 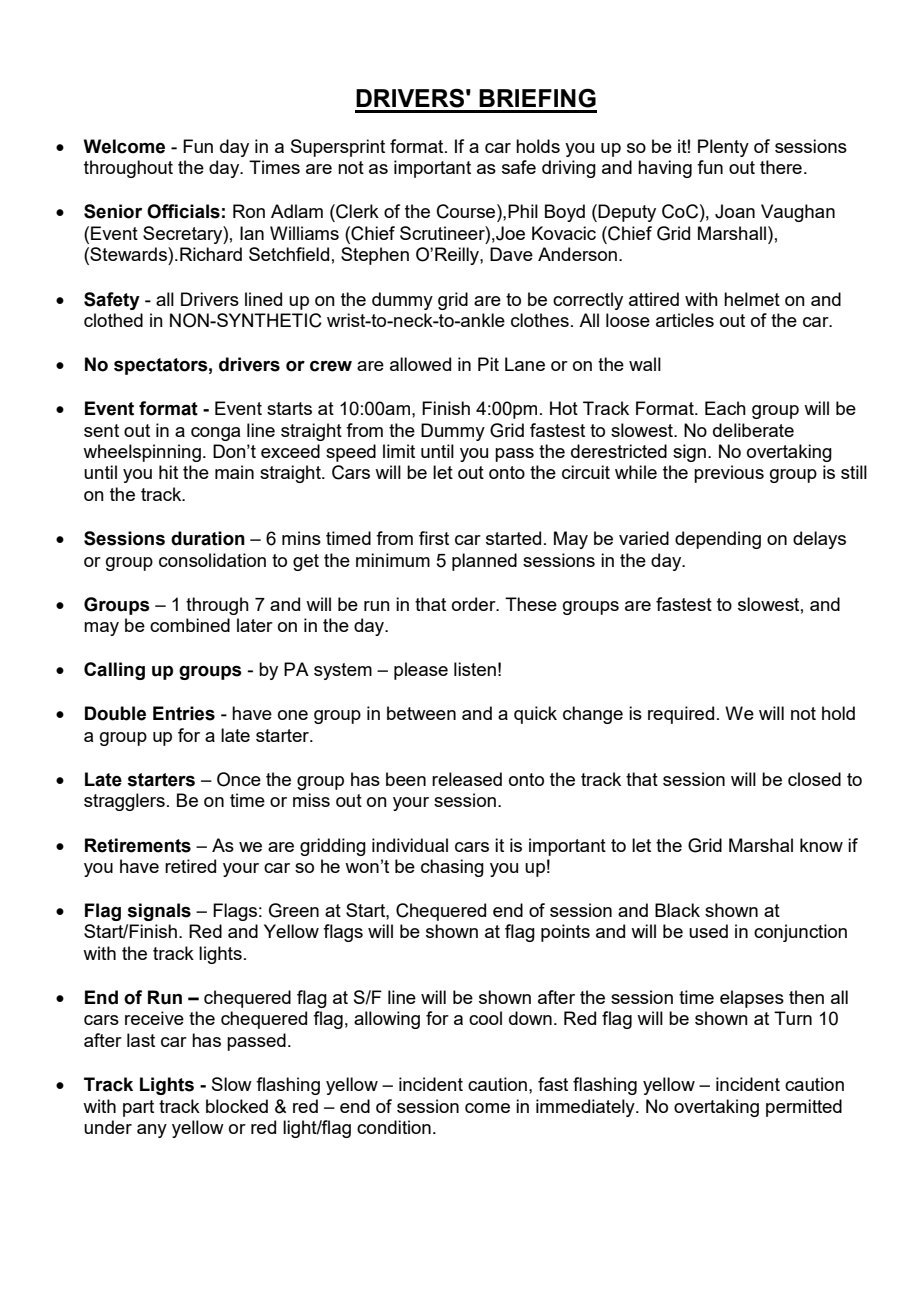 I want to click on Officials, so click(x=183, y=211).
